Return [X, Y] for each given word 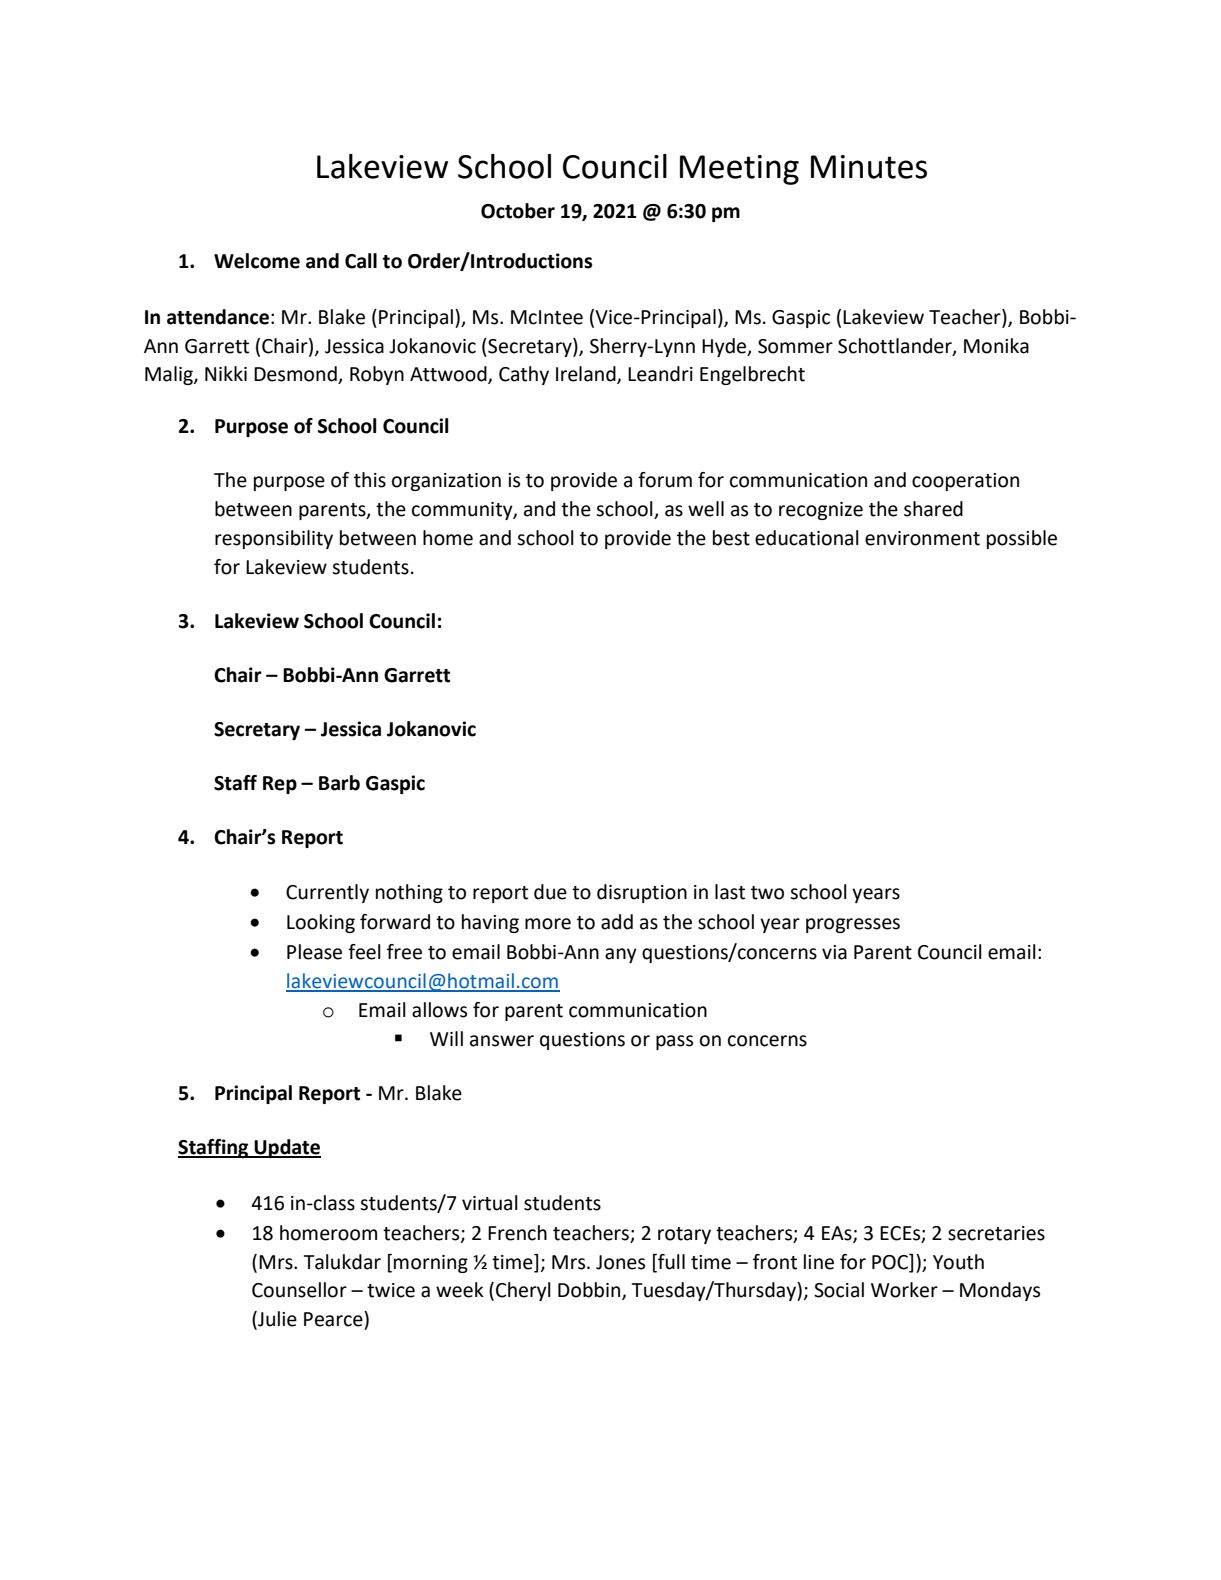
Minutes [869, 167]
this [370, 480]
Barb [339, 783]
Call [361, 261]
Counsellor [299, 1290]
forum [665, 480]
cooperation [965, 482]
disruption [642, 893]
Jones [620, 1262]
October [518, 211]
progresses [853, 925]
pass [674, 1042]
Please [314, 952]
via [834, 952]
